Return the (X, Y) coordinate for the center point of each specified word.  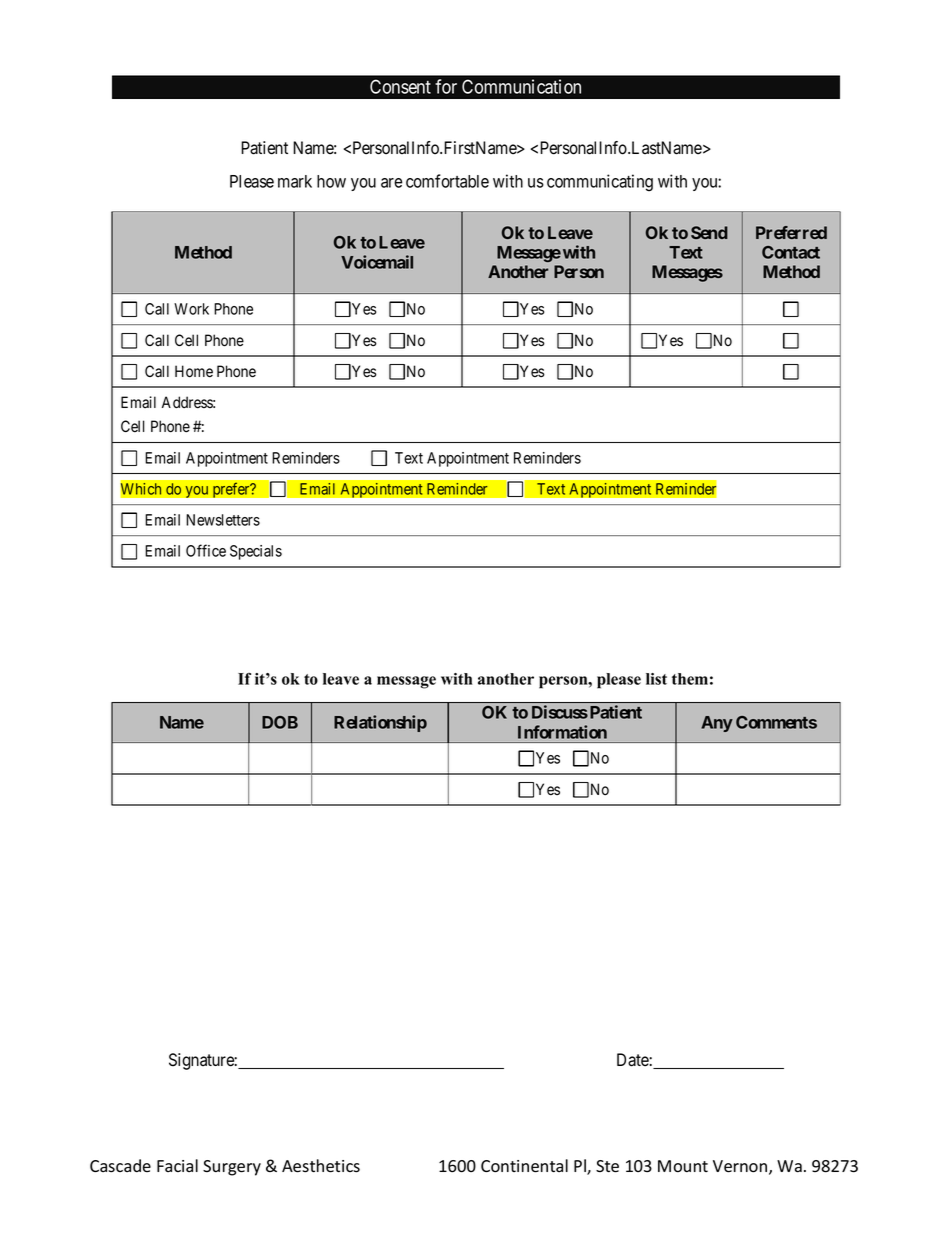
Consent (400, 86)
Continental (524, 1166)
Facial (177, 1165)
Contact (791, 252)
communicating (600, 183)
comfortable (447, 181)
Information (562, 732)
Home (194, 371)
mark (295, 181)
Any (717, 724)
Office (206, 550)
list (656, 679)
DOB (280, 722)
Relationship (380, 723)
